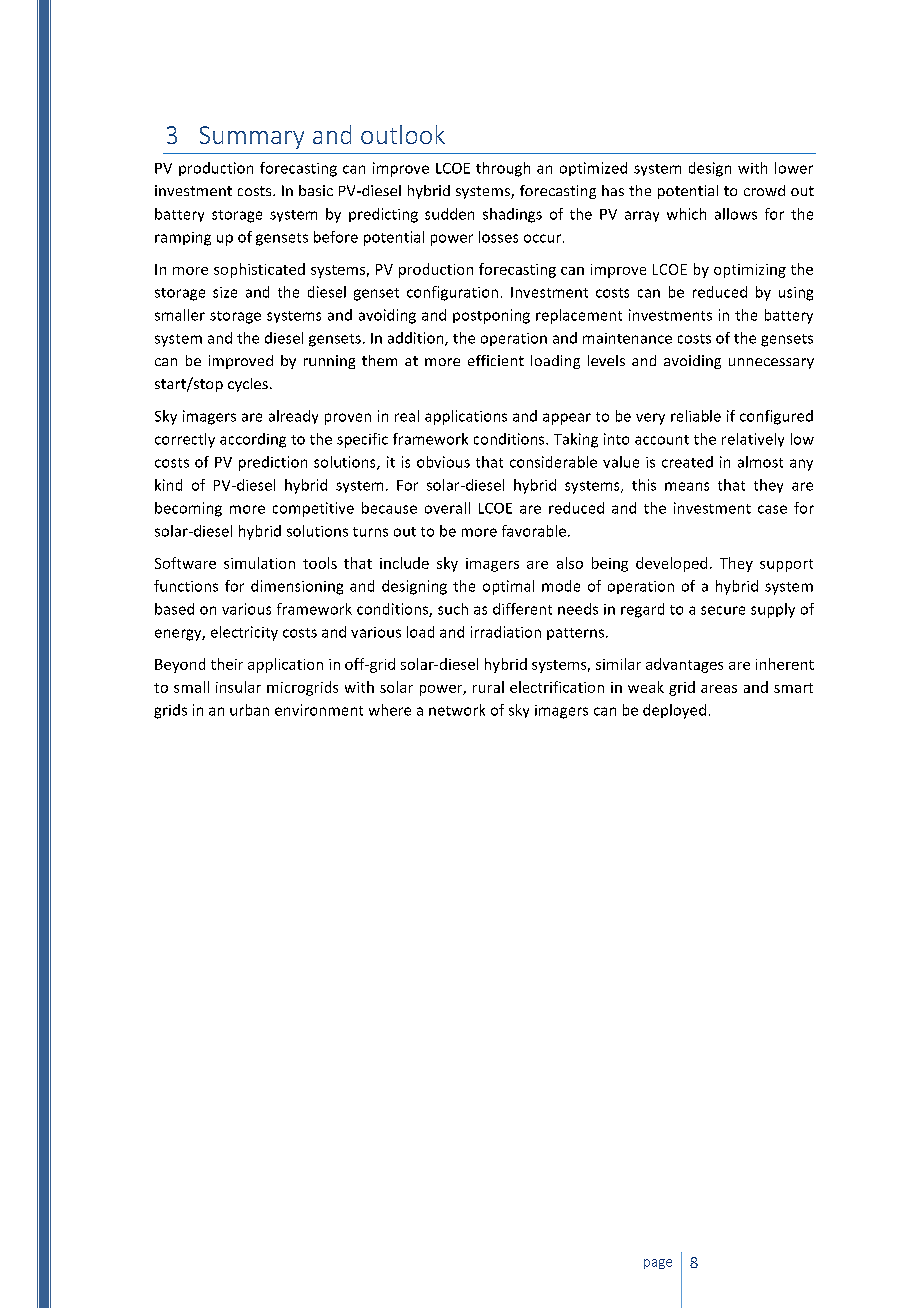 Image resolution: width=924 pixels, height=1308 pixels. I want to click on according, so click(253, 440).
